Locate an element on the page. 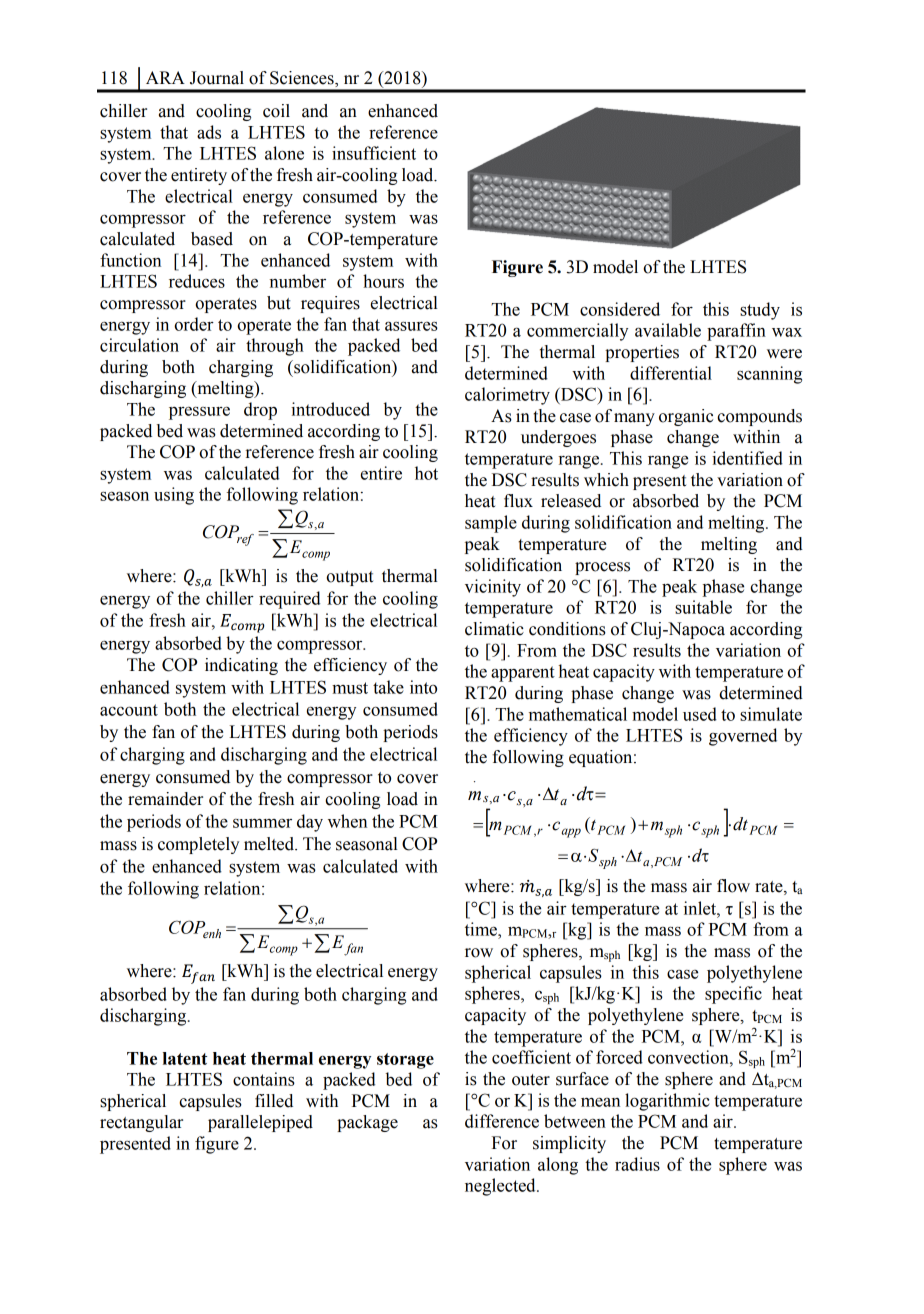  ads is located at coordinates (209, 132).
